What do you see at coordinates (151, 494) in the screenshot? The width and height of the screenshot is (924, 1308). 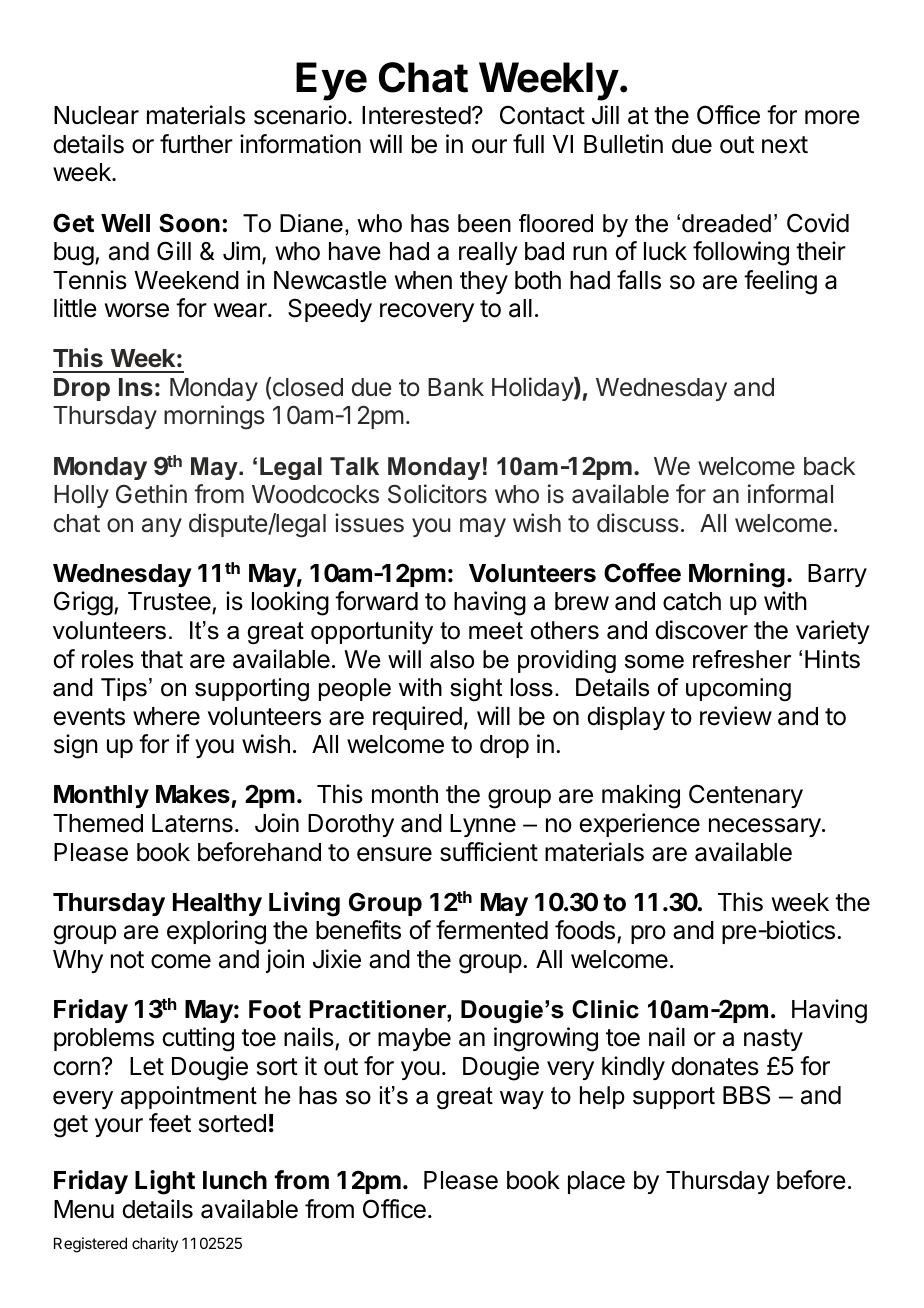 I see `Gethin` at bounding box center [151, 494].
